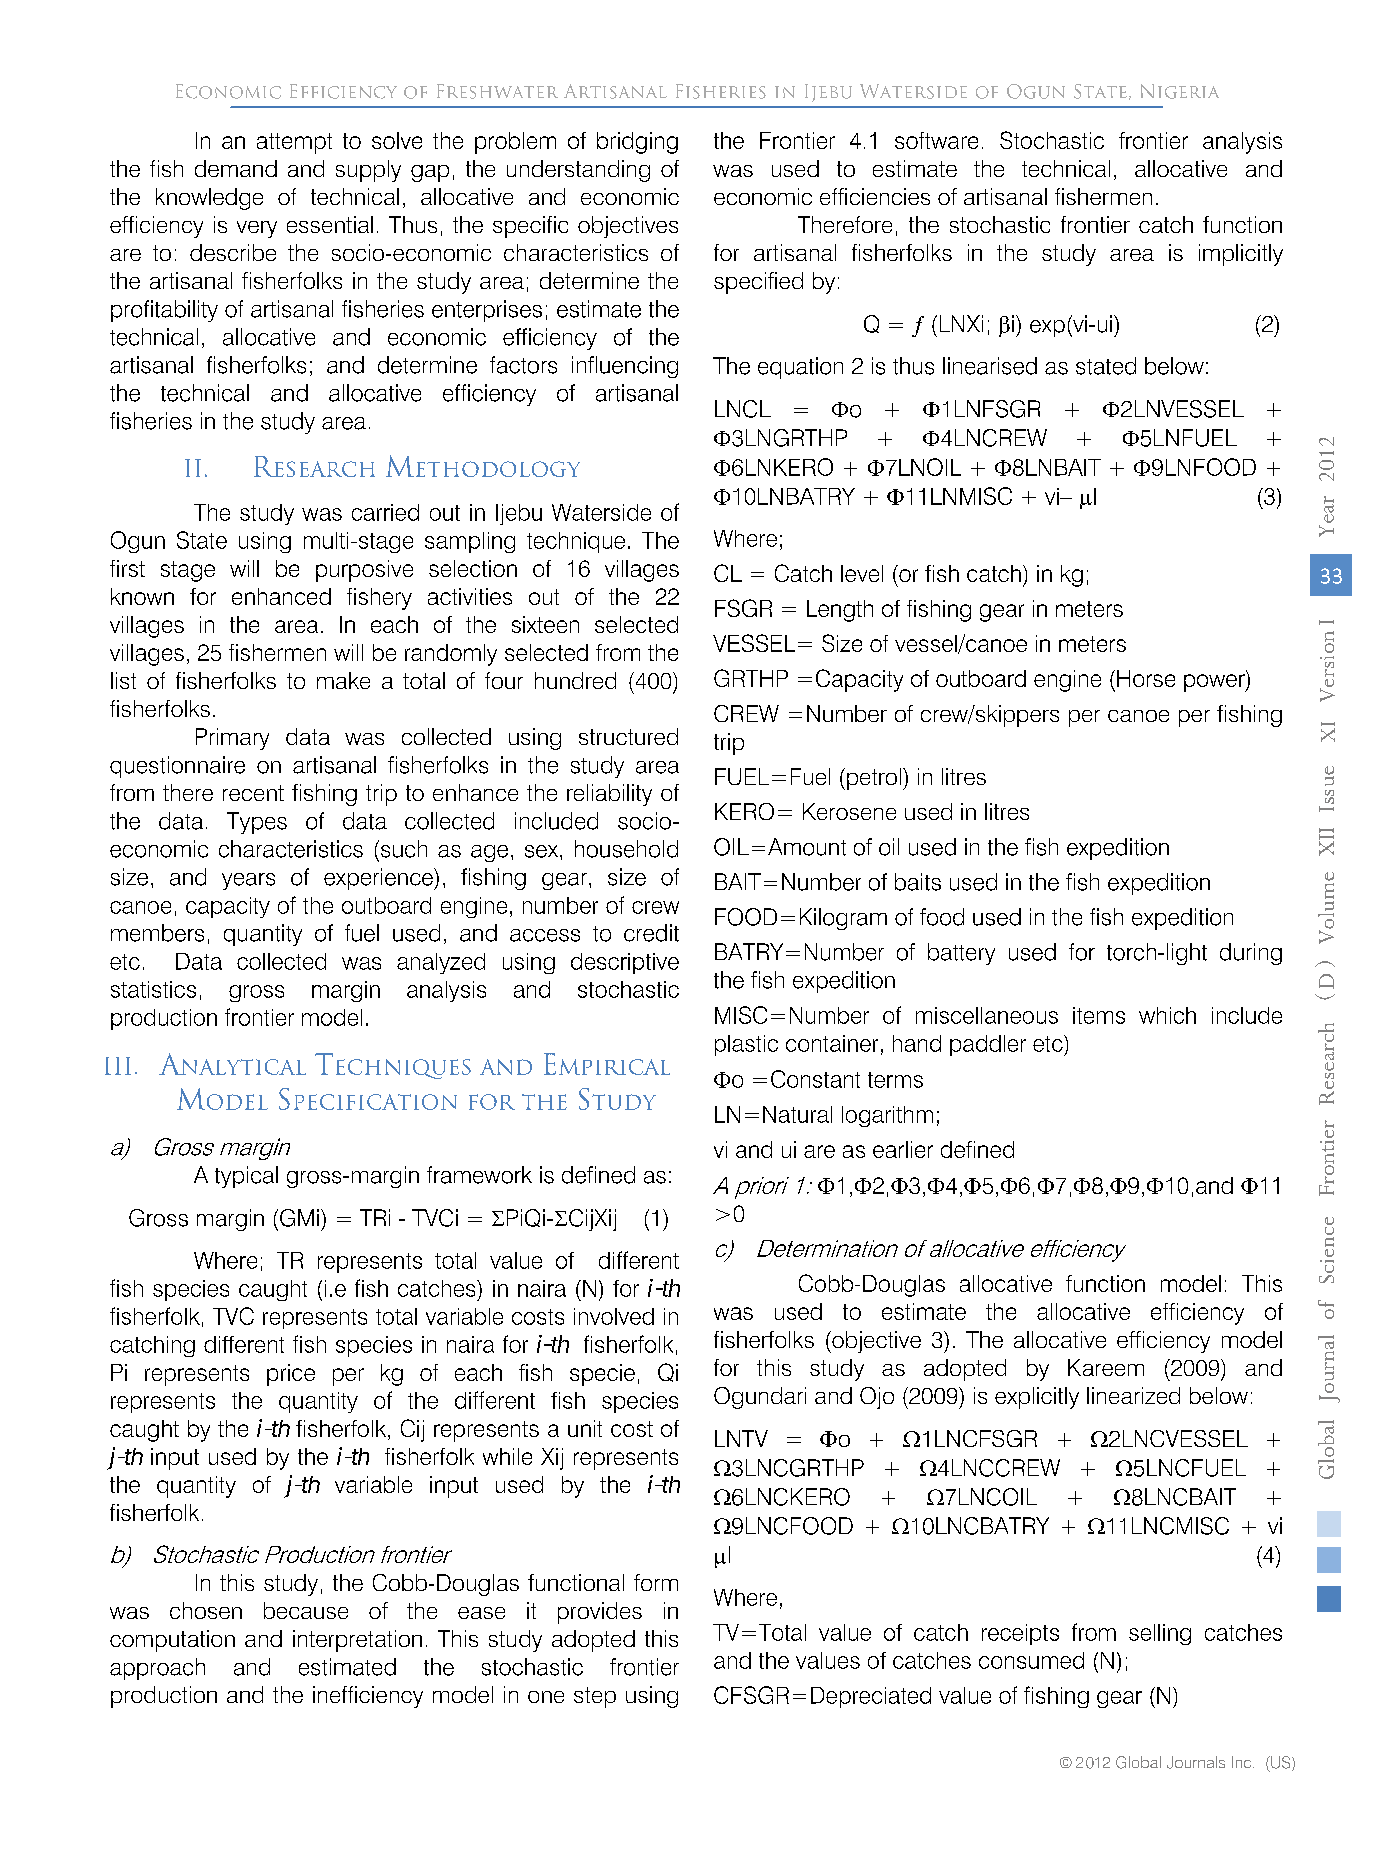  Describe the element at coordinates (1241, 255) in the document. I see `implicitly` at that location.
